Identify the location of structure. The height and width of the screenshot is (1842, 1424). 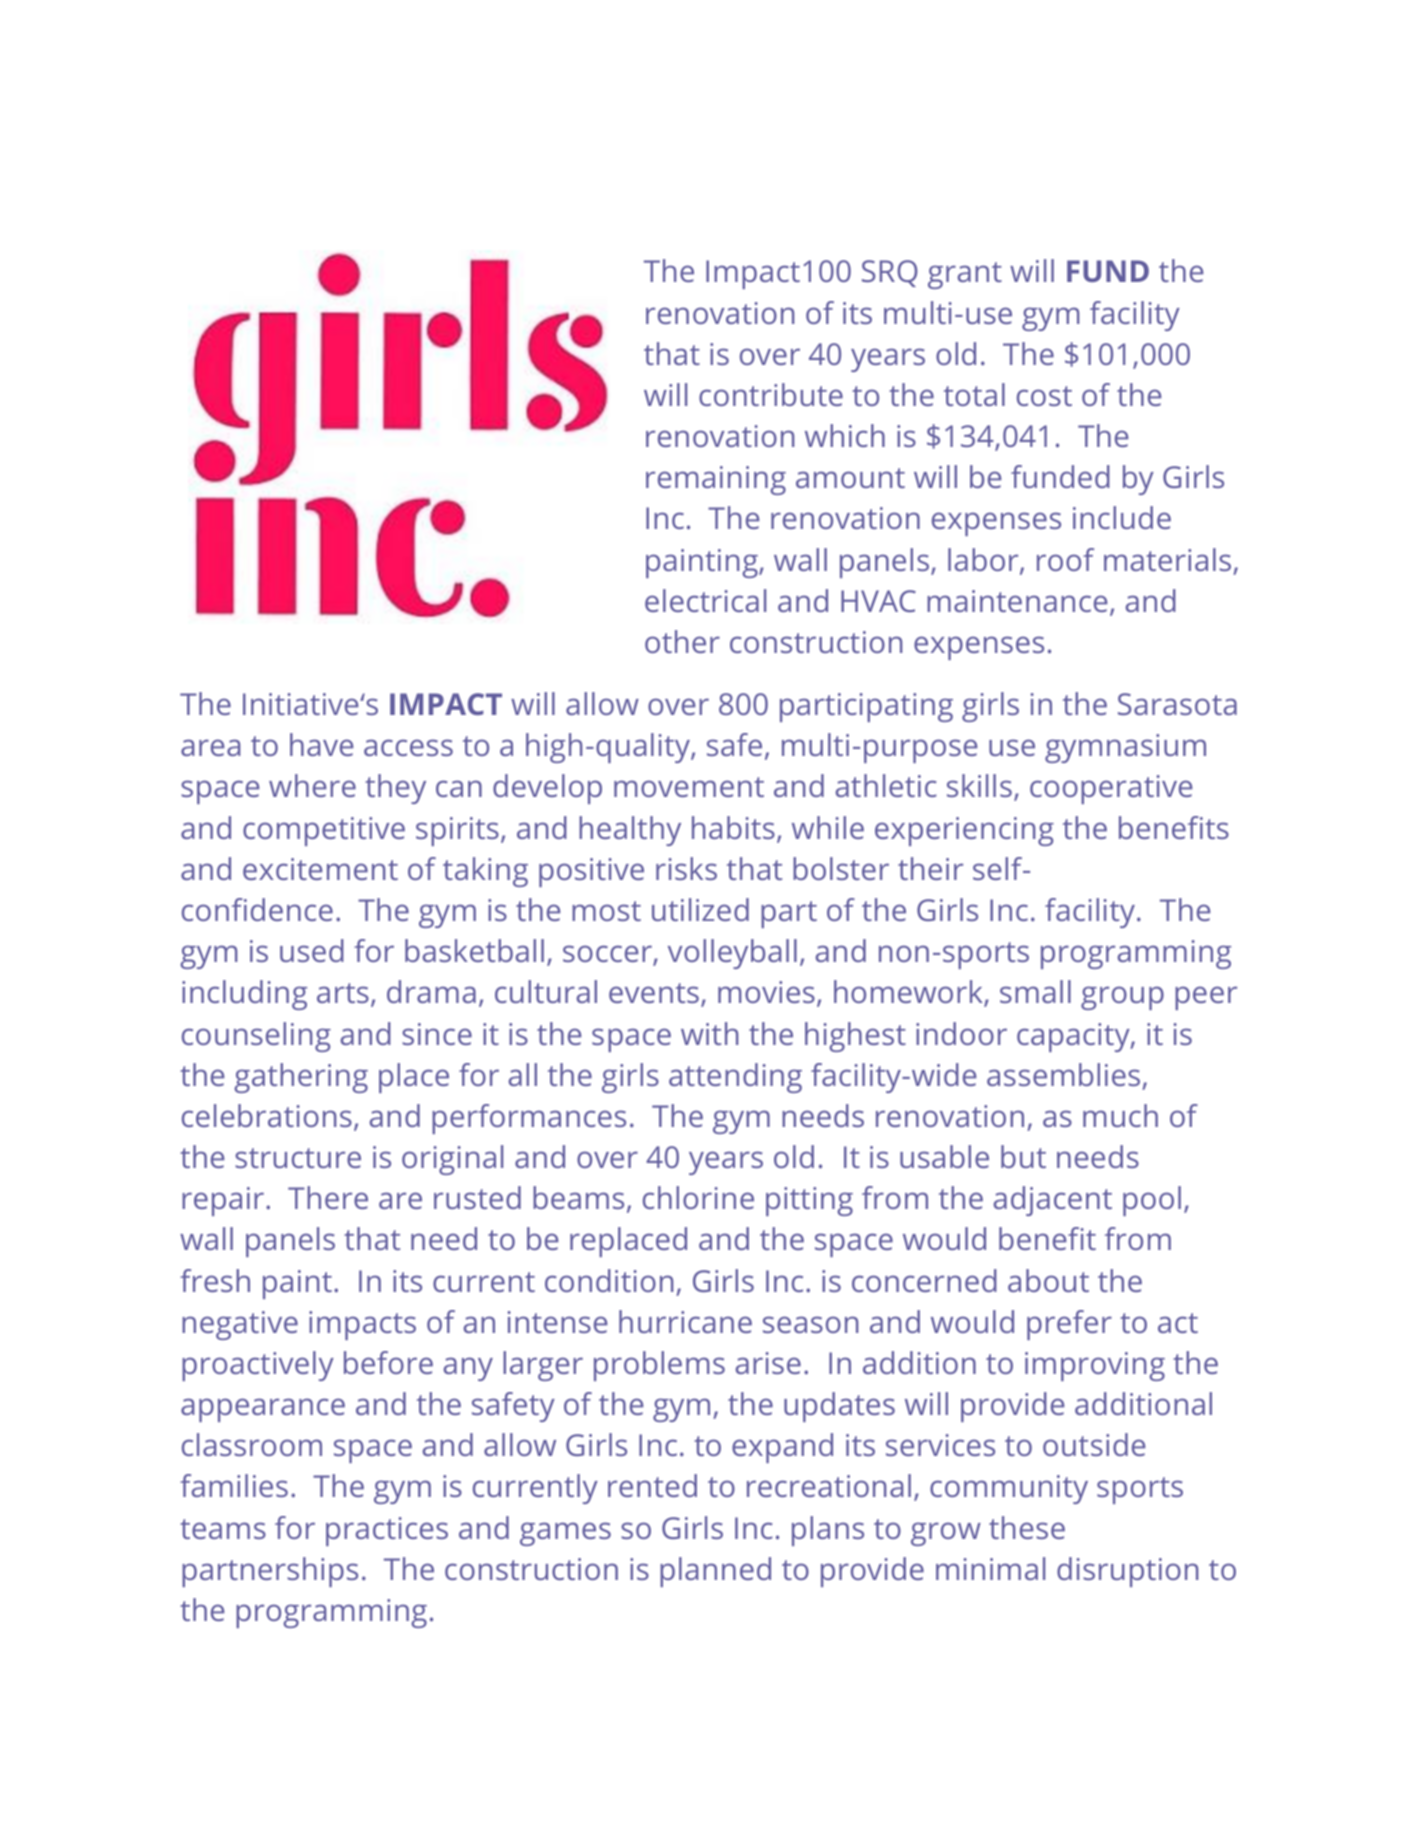
(298, 1158).
